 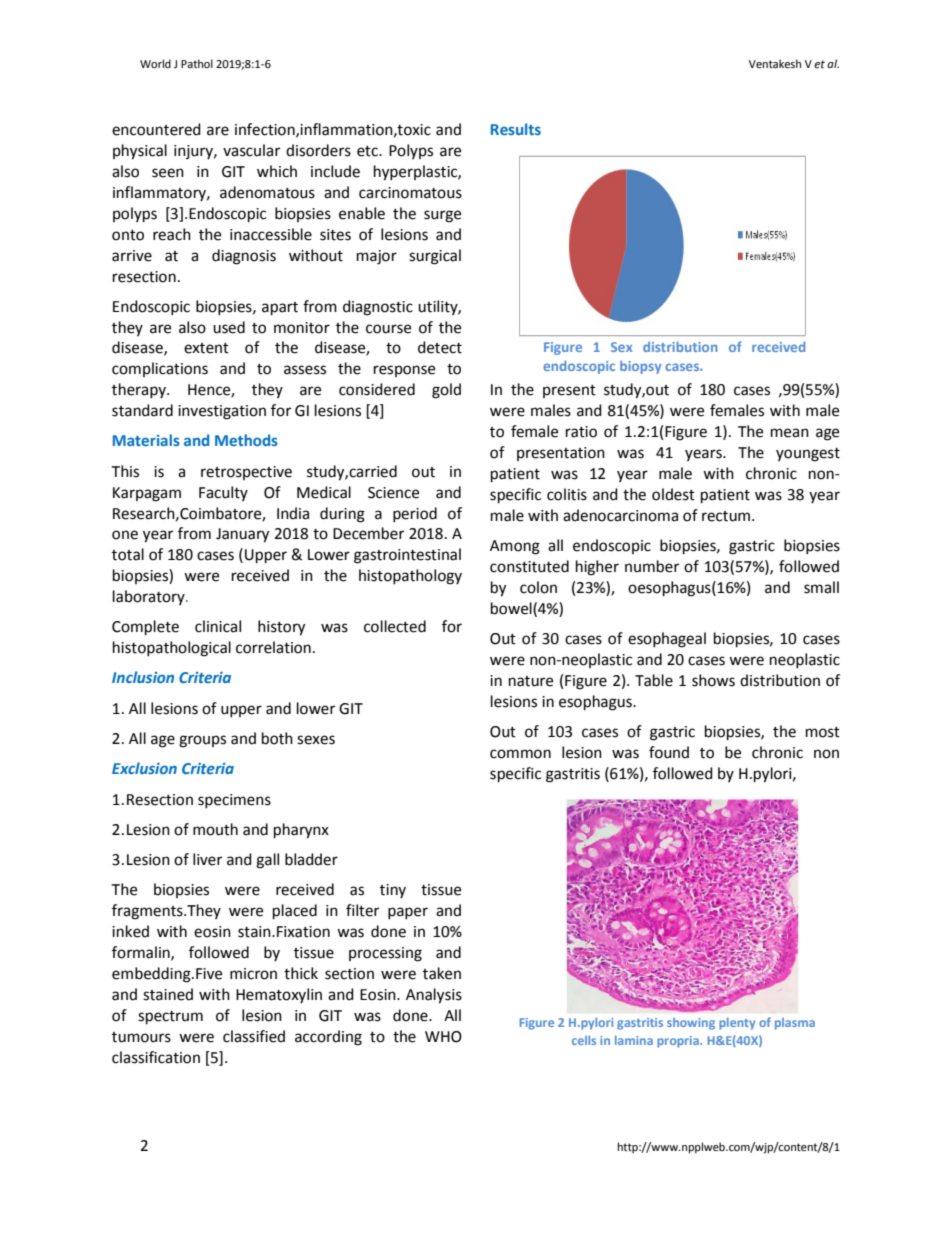 I want to click on common, so click(x=520, y=754).
